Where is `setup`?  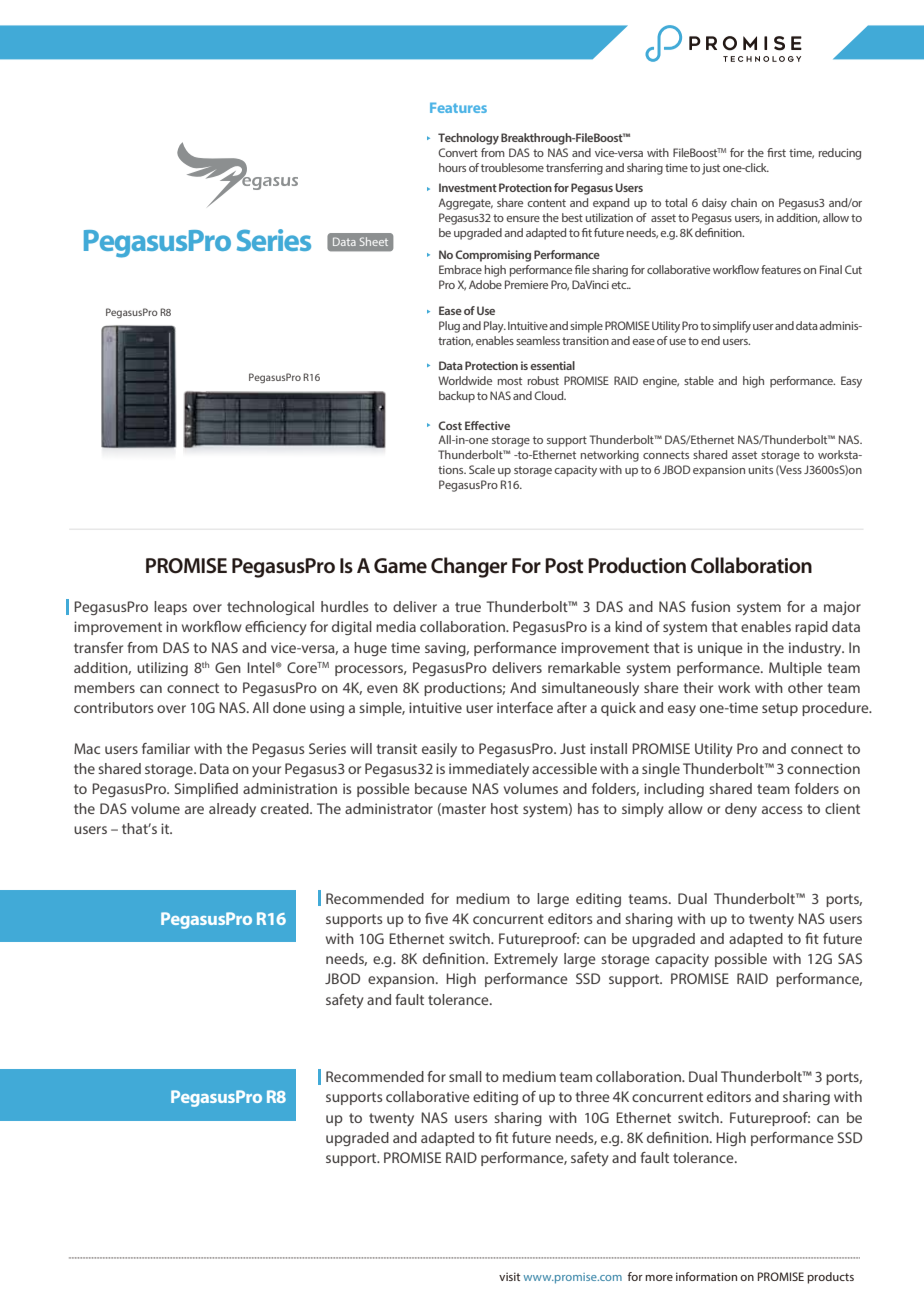
setup is located at coordinates (780, 709).
